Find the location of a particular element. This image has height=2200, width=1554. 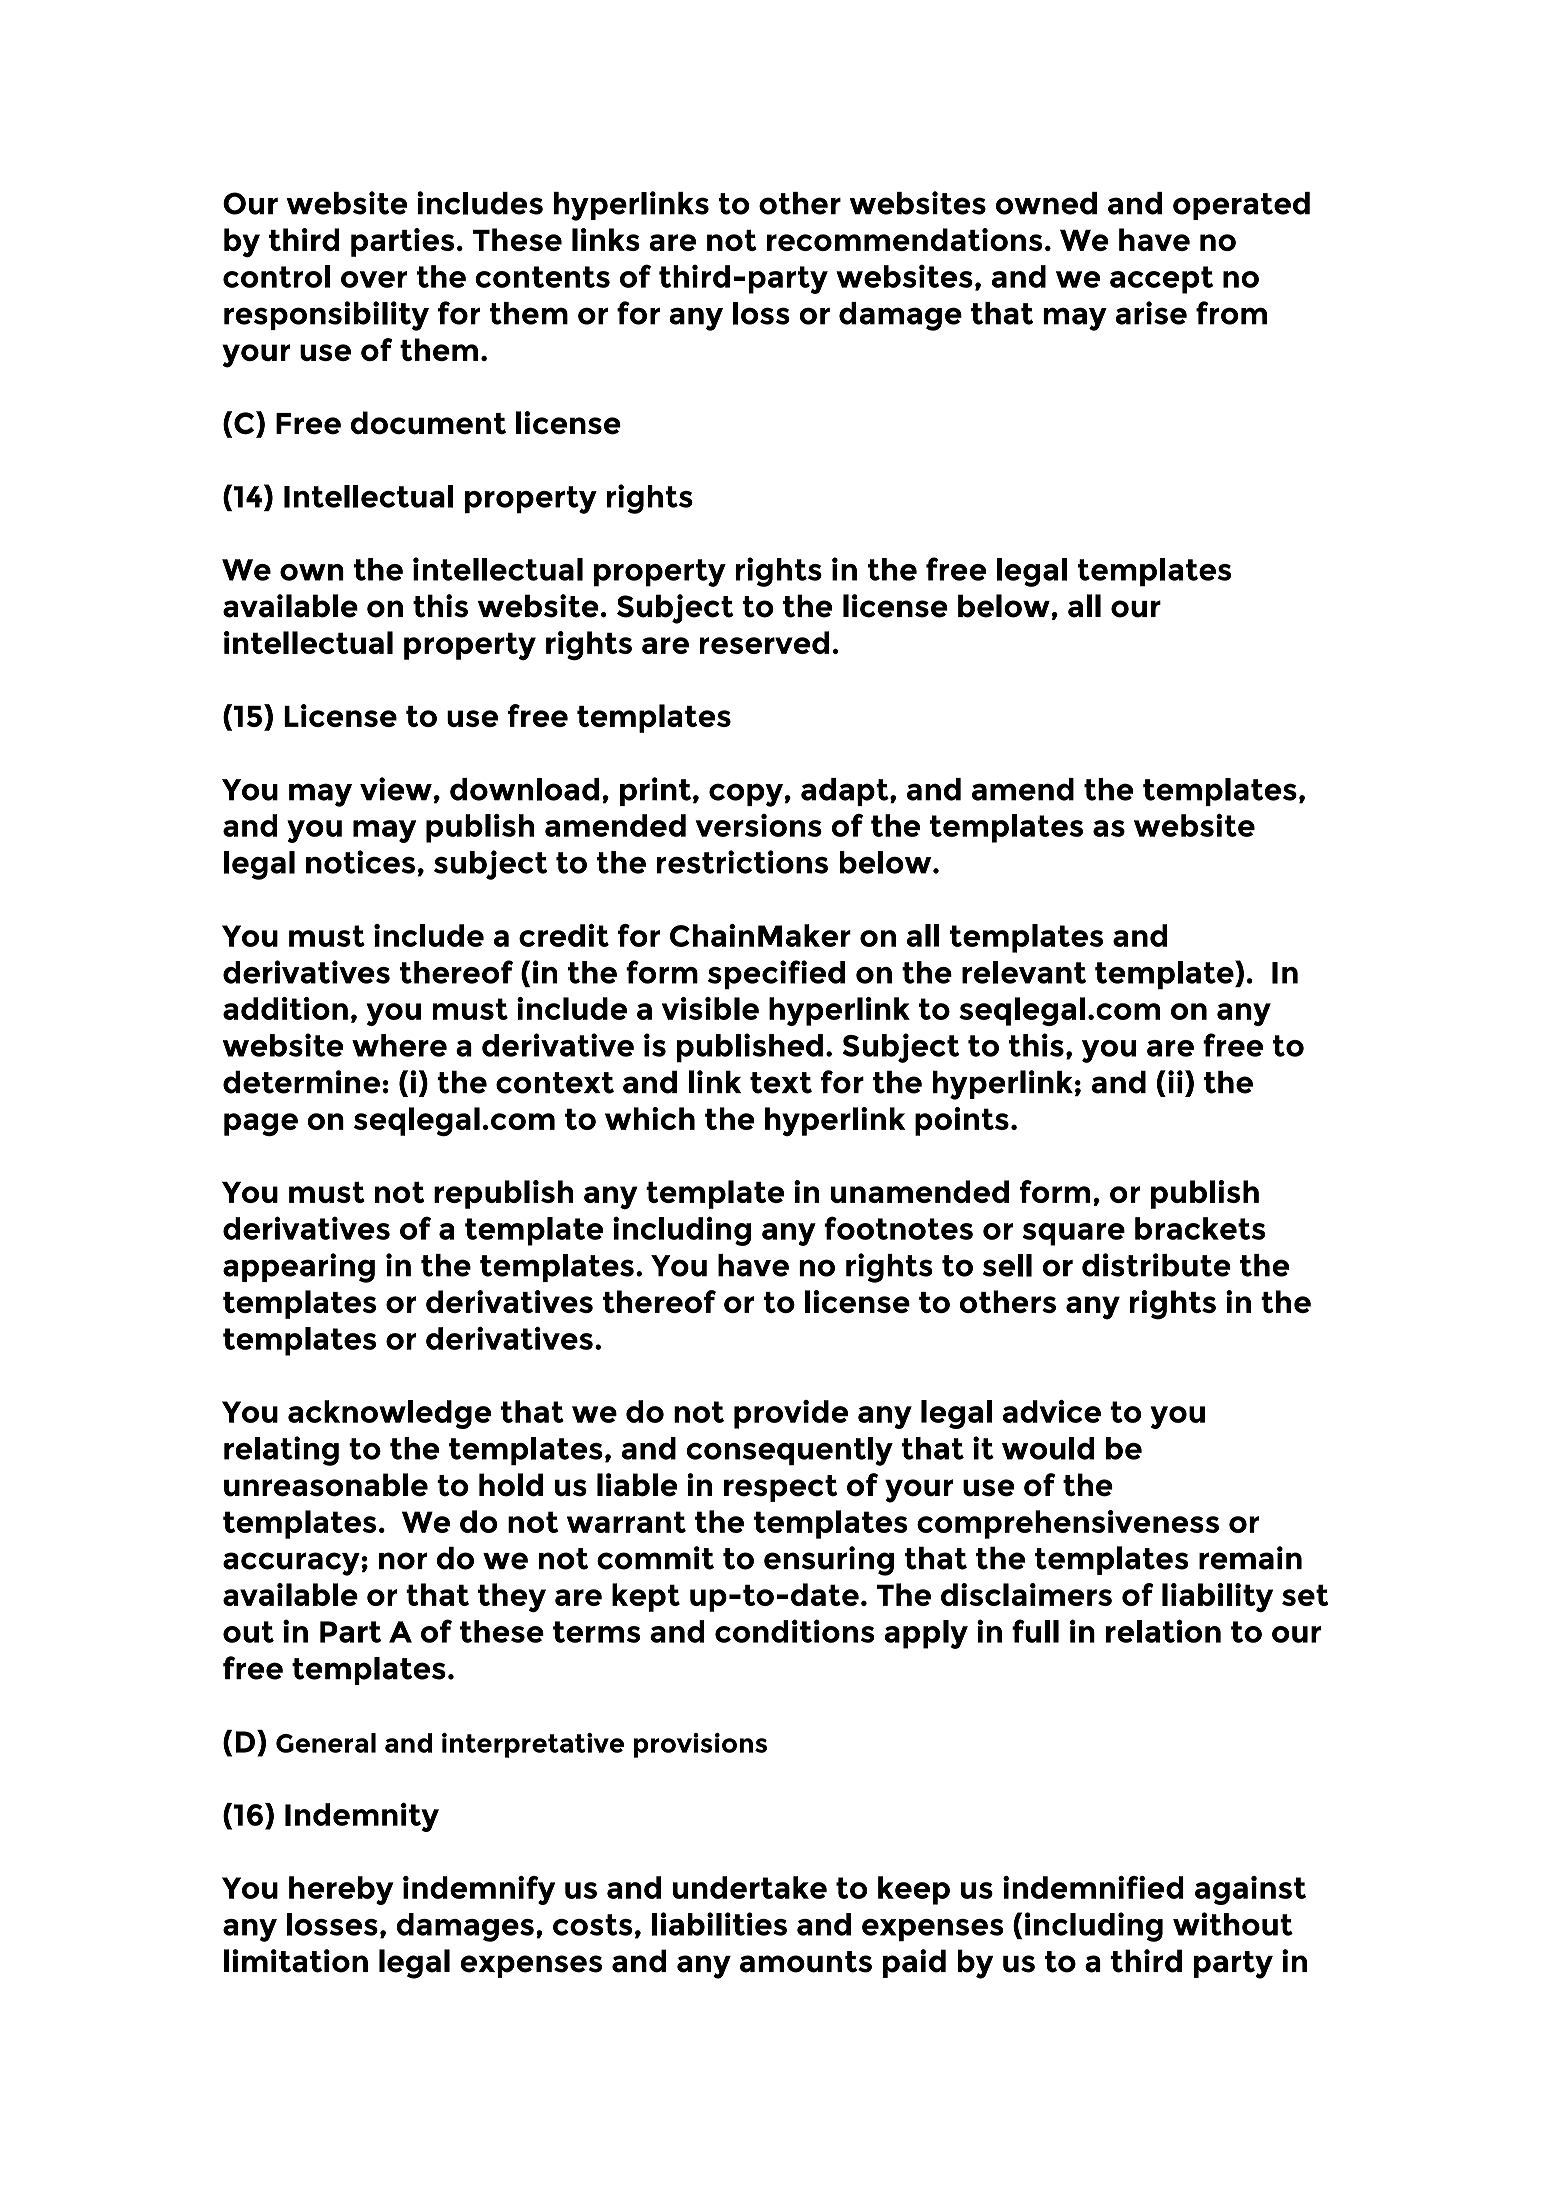

recommendations is located at coordinates (904, 239).
